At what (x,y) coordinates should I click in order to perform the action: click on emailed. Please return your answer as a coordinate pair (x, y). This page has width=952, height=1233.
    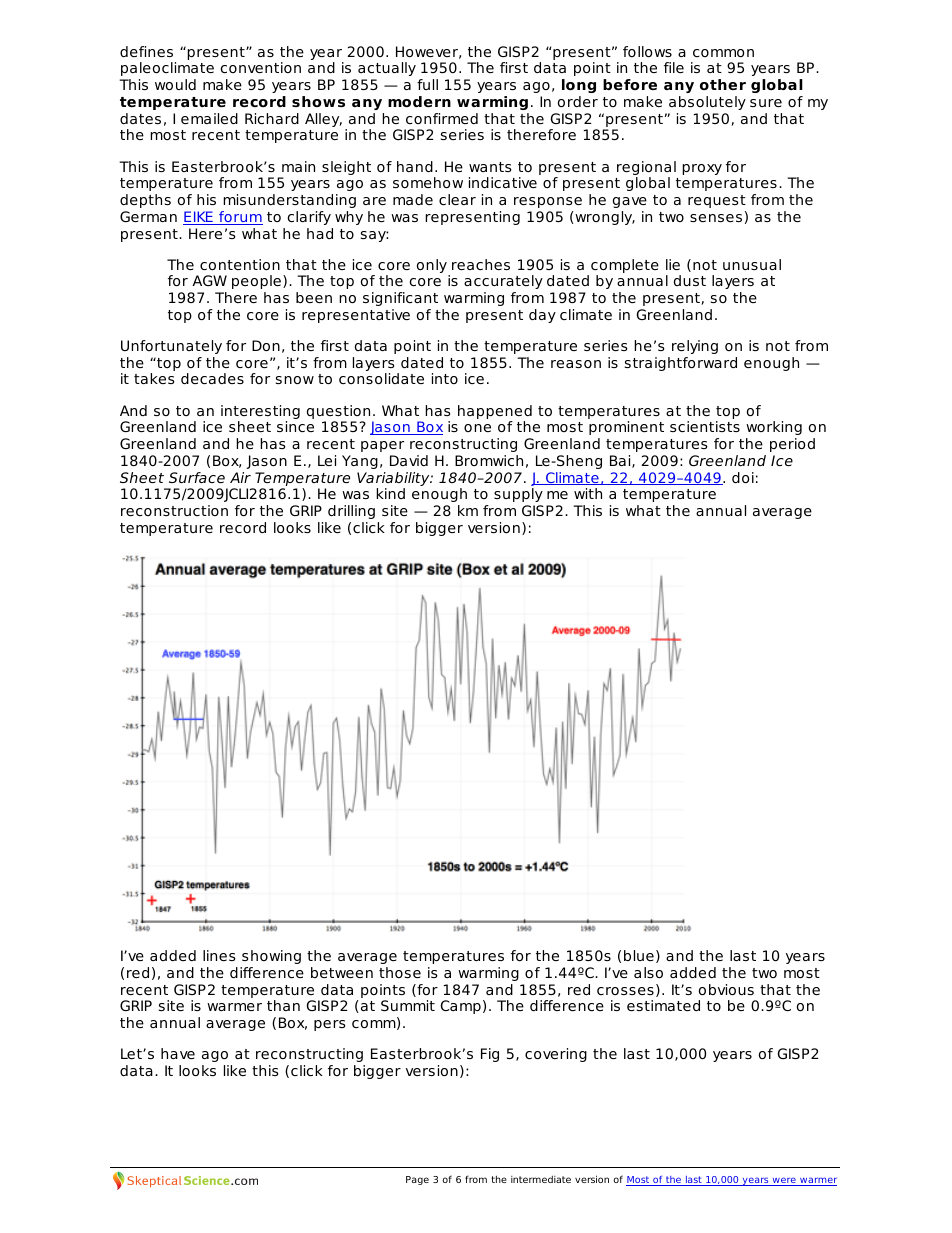
    Looking at the image, I should click on (209, 118).
